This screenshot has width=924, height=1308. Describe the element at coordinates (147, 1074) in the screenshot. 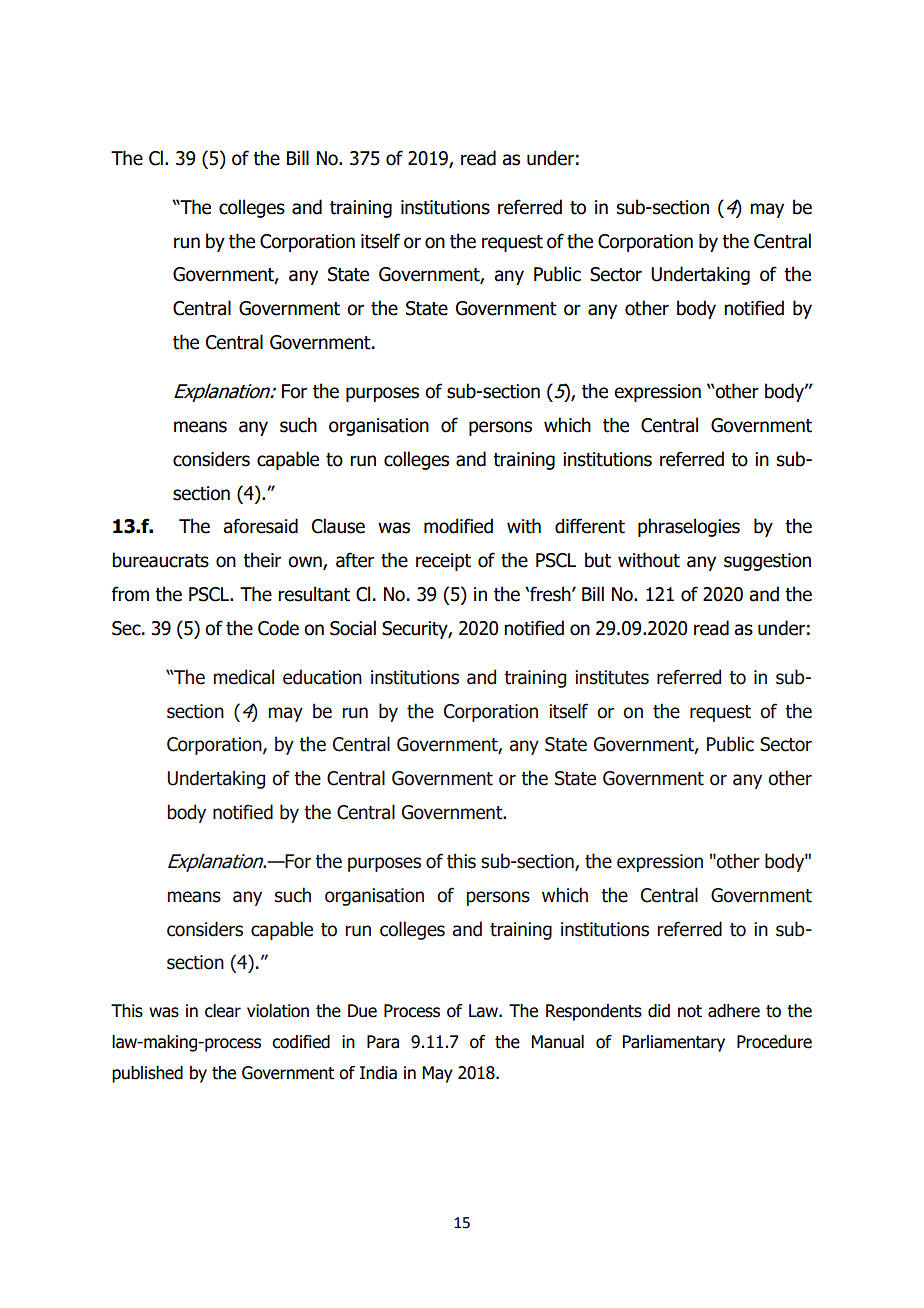

I see `published` at that location.
